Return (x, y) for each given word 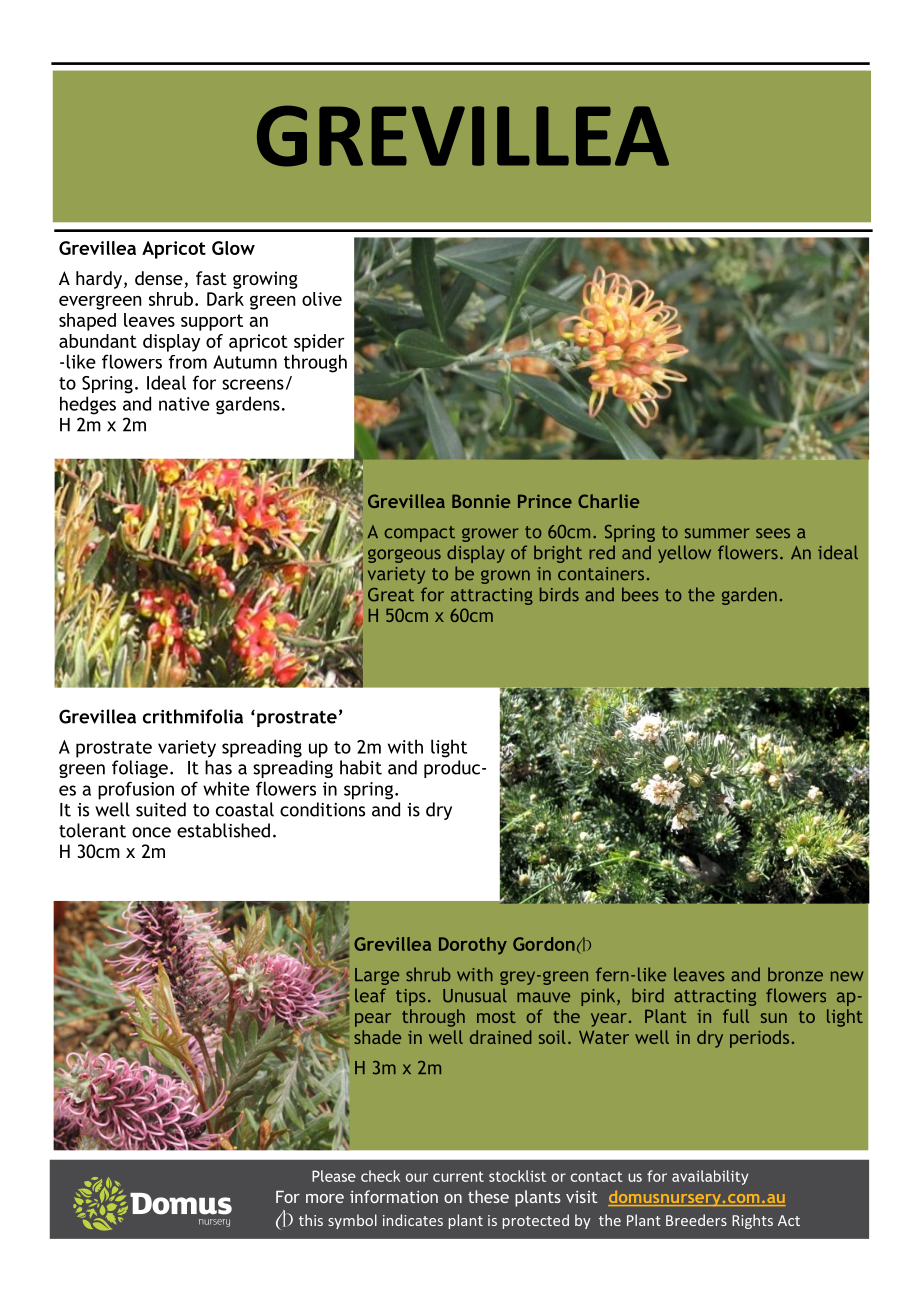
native (184, 404)
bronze (795, 974)
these (488, 1196)
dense (159, 278)
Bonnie (481, 501)
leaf (370, 995)
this (311, 1220)
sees (773, 533)
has (218, 767)
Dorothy (473, 946)
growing (265, 280)
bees (640, 594)
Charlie (608, 501)
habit (361, 767)
